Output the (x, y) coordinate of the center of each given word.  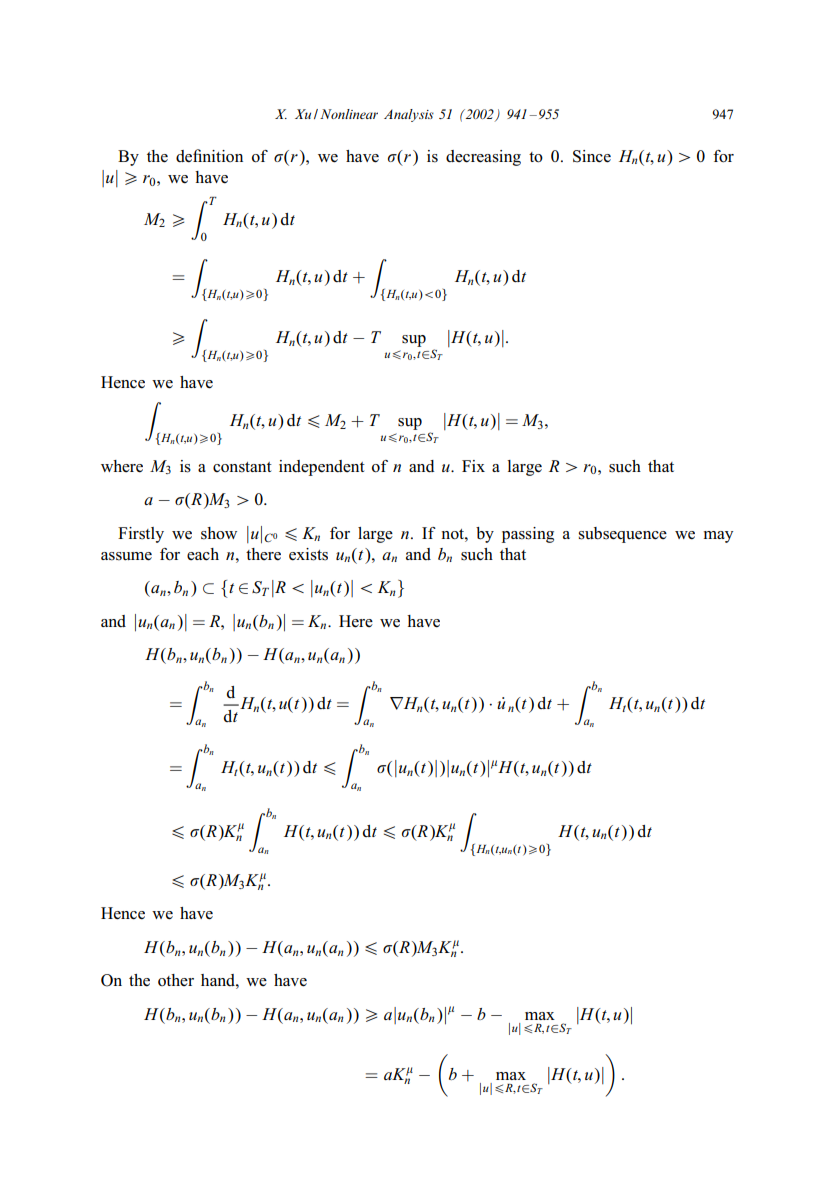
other (176, 980)
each (203, 554)
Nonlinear (349, 114)
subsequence (623, 535)
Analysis (409, 115)
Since (592, 156)
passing (528, 535)
